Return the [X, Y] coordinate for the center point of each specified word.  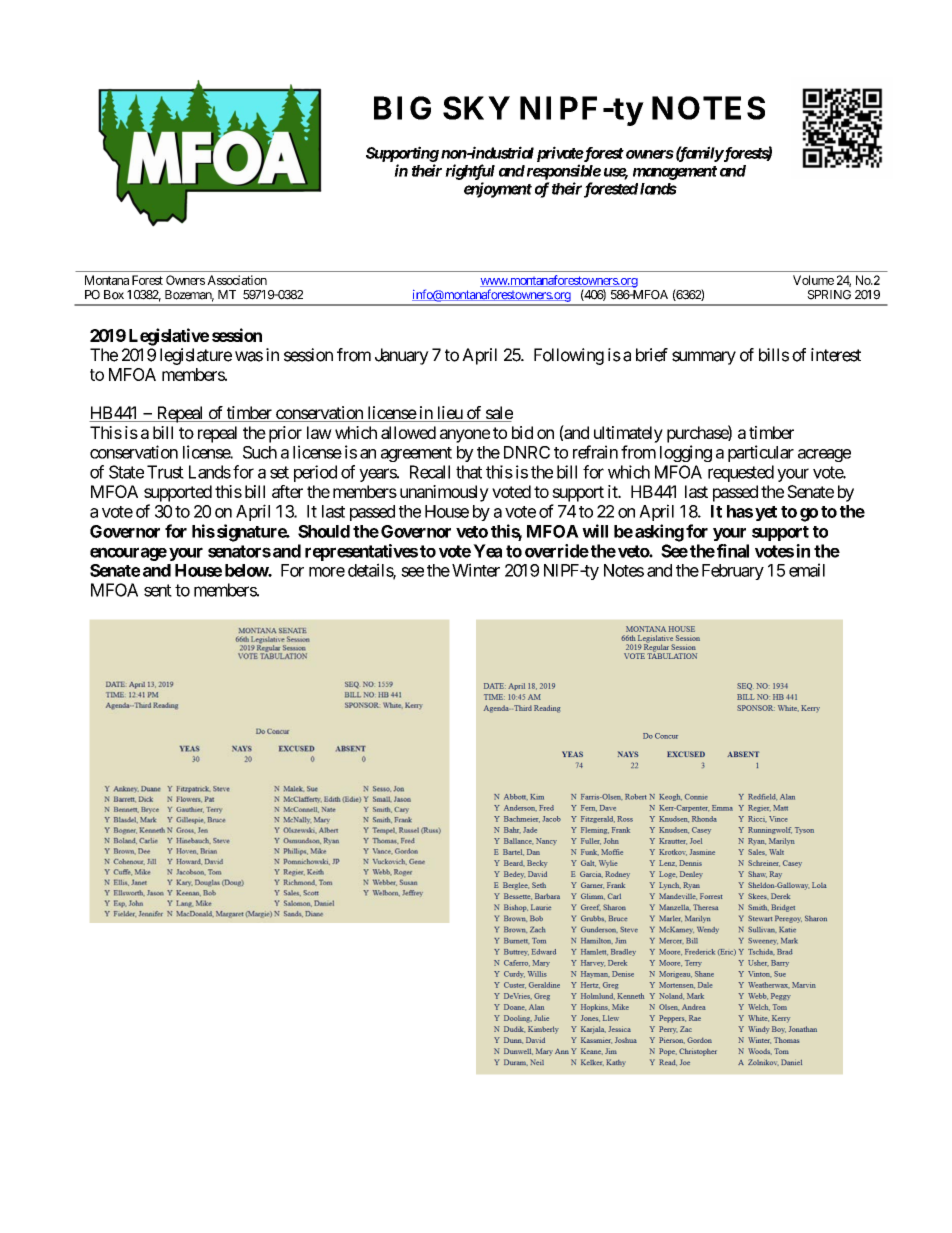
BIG [402, 108]
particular [761, 453]
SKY [476, 108]
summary [704, 358]
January [402, 356]
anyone [465, 436]
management [675, 173]
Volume [813, 280]
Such [260, 452]
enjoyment [498, 190]
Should [324, 531]
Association [237, 280]
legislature [196, 356]
